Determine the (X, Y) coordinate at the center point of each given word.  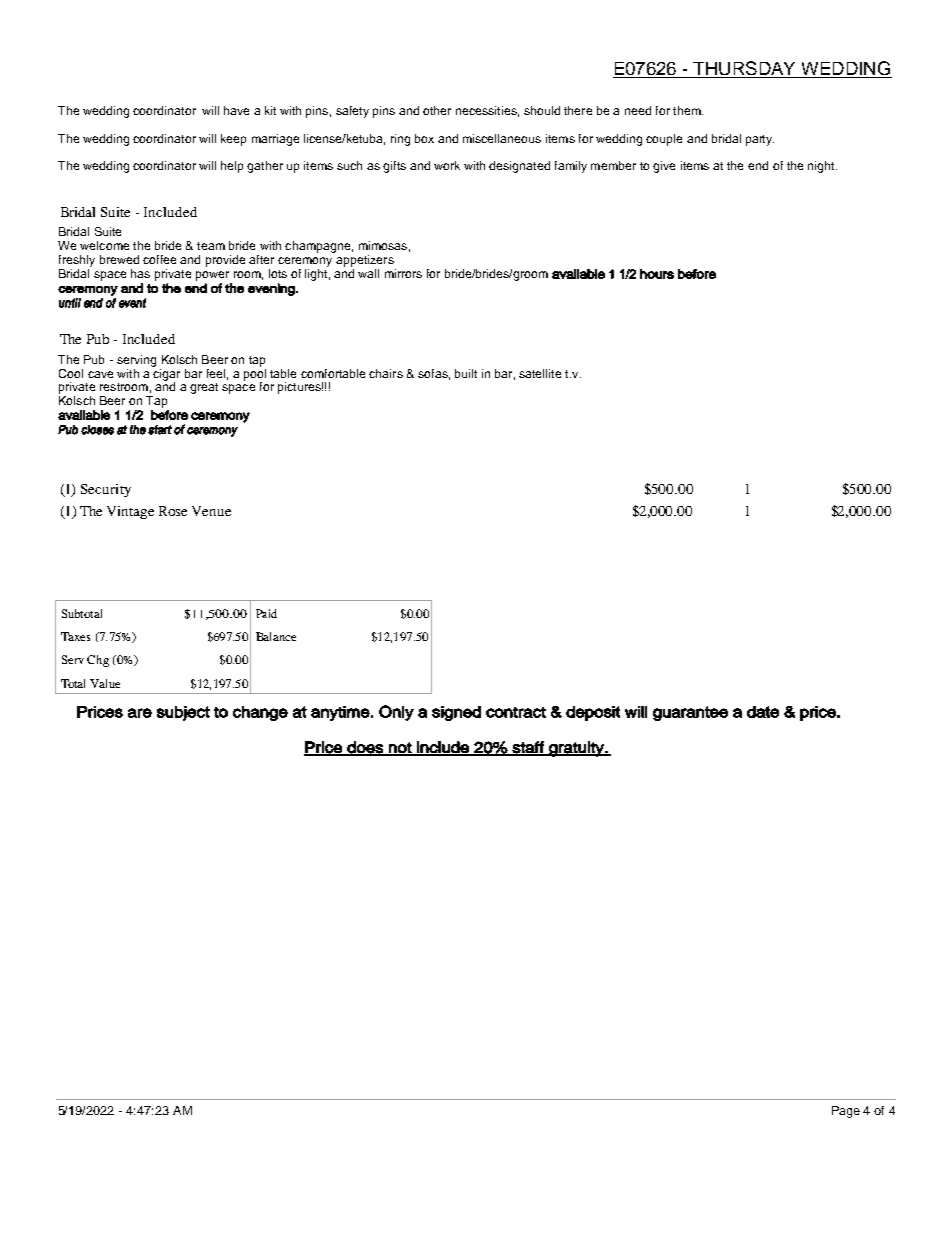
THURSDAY (744, 69)
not (400, 748)
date (763, 712)
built (466, 373)
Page (846, 1112)
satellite (540, 373)
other (437, 110)
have (236, 110)
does (365, 748)
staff (528, 748)
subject (183, 713)
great (204, 388)
